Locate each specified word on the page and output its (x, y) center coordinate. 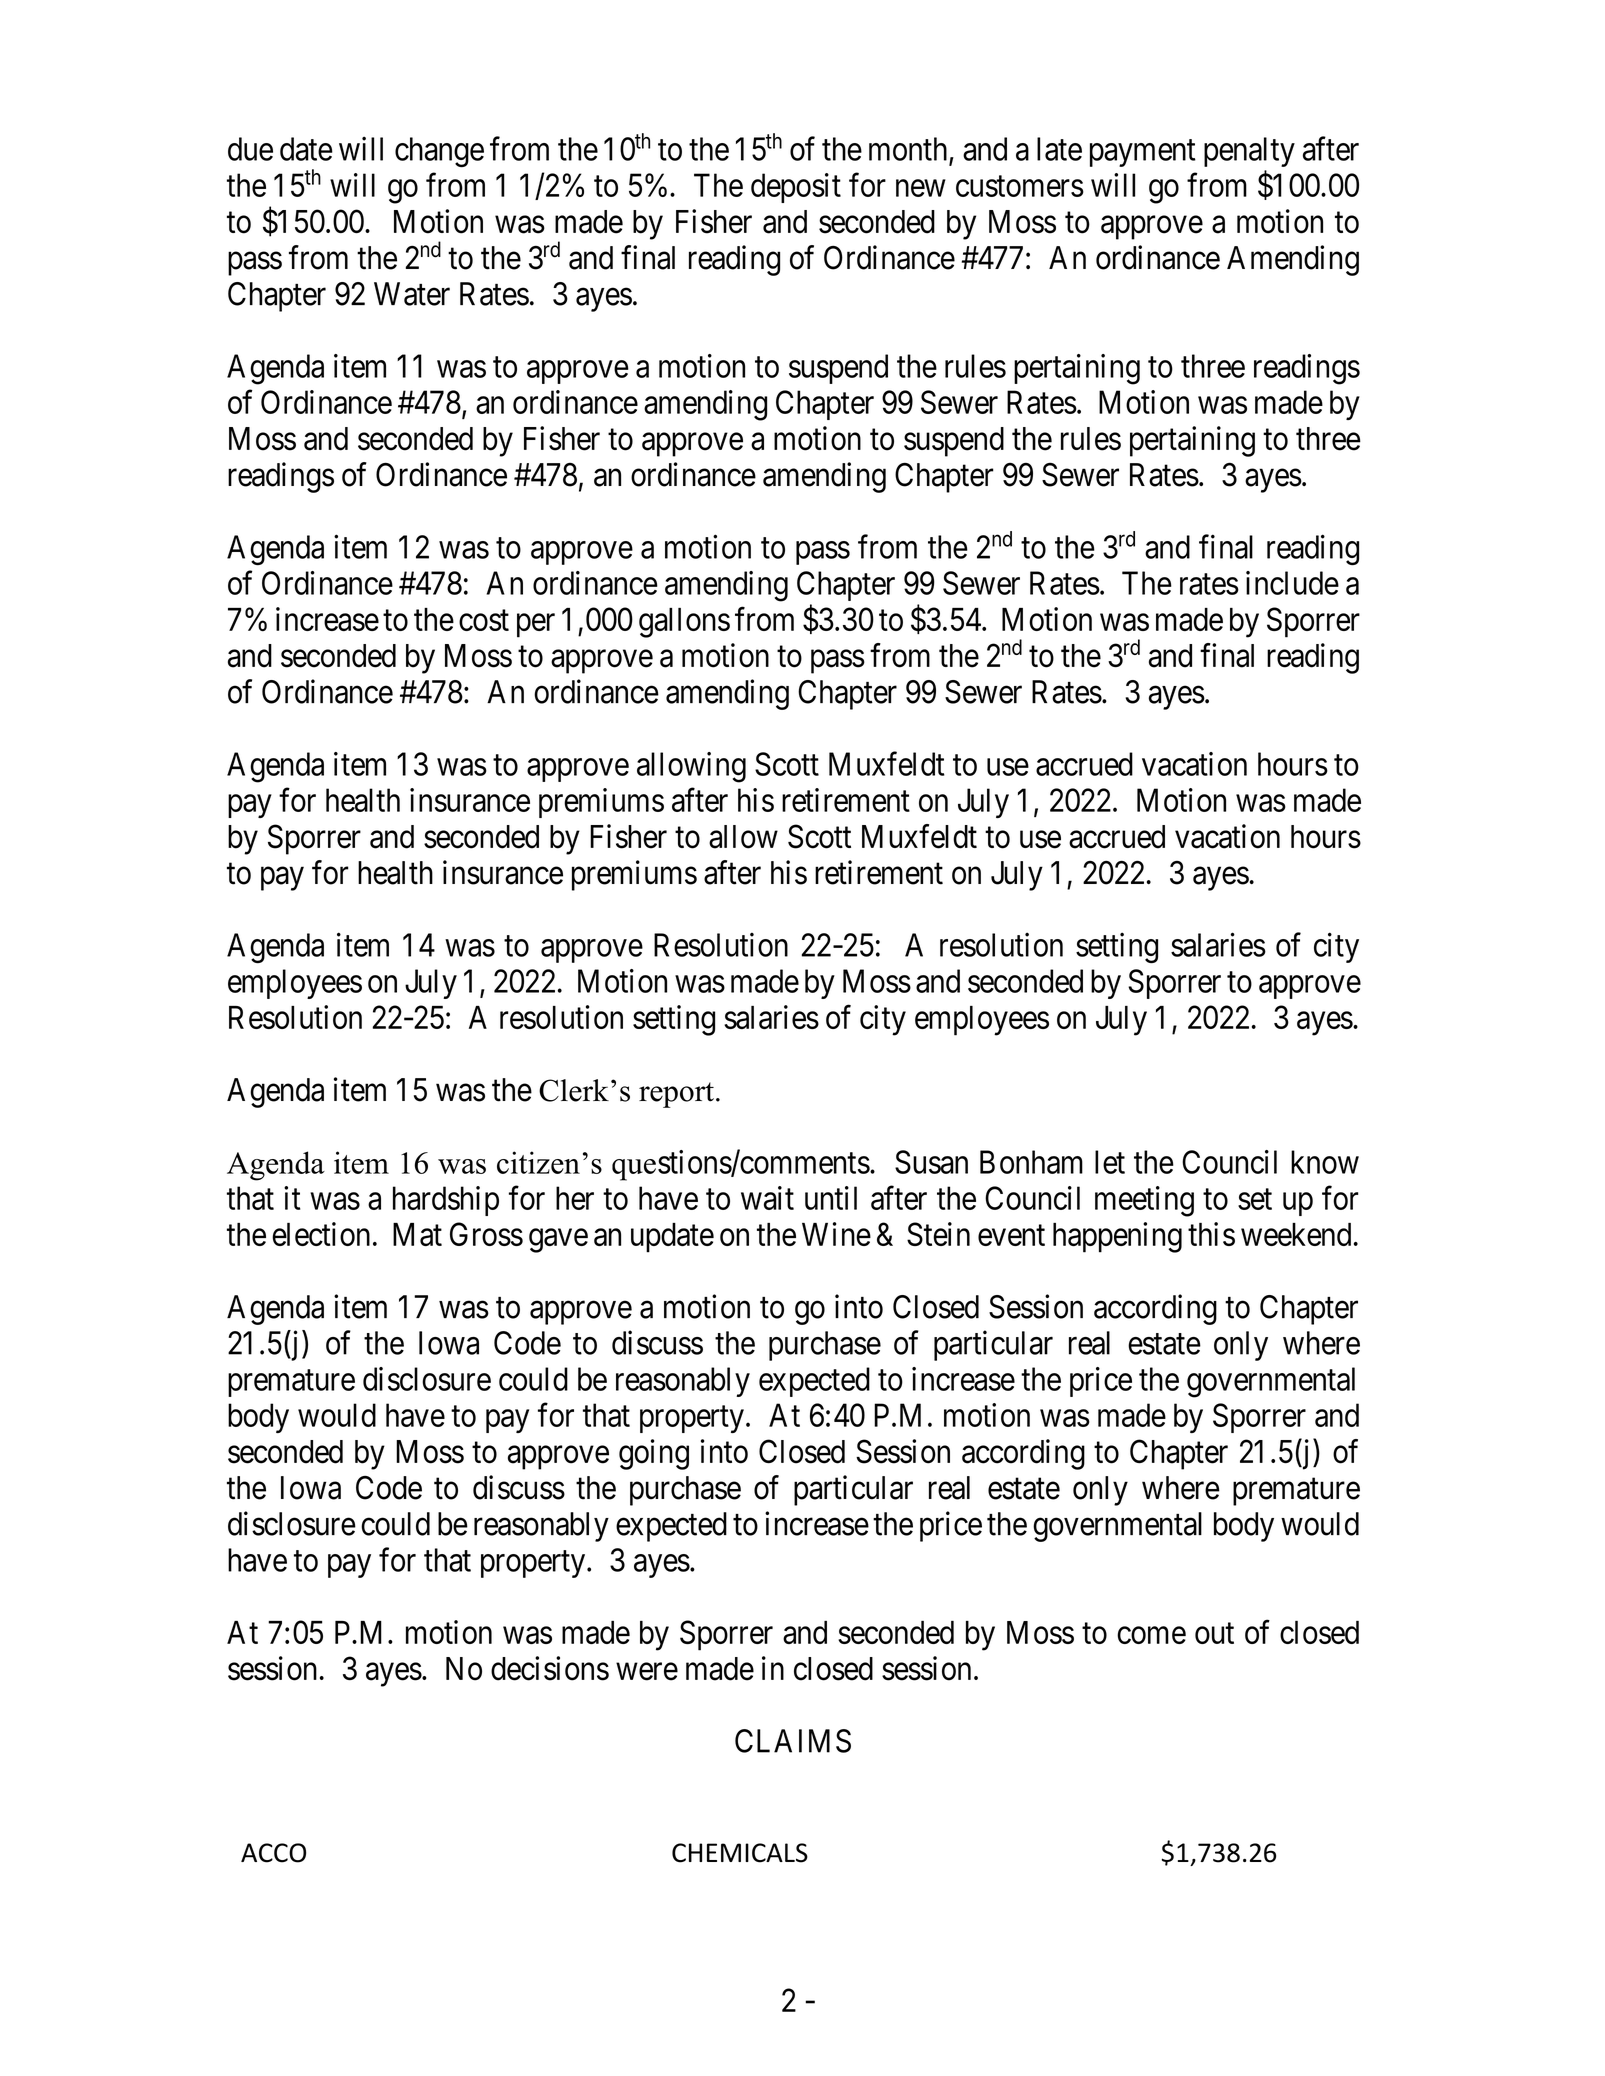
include (1292, 583)
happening (1117, 1237)
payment (1143, 153)
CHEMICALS (740, 1853)
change (439, 152)
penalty (1249, 152)
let (1110, 1162)
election (321, 1234)
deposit (796, 188)
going (654, 1454)
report (676, 1095)
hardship (446, 1201)
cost (484, 620)
